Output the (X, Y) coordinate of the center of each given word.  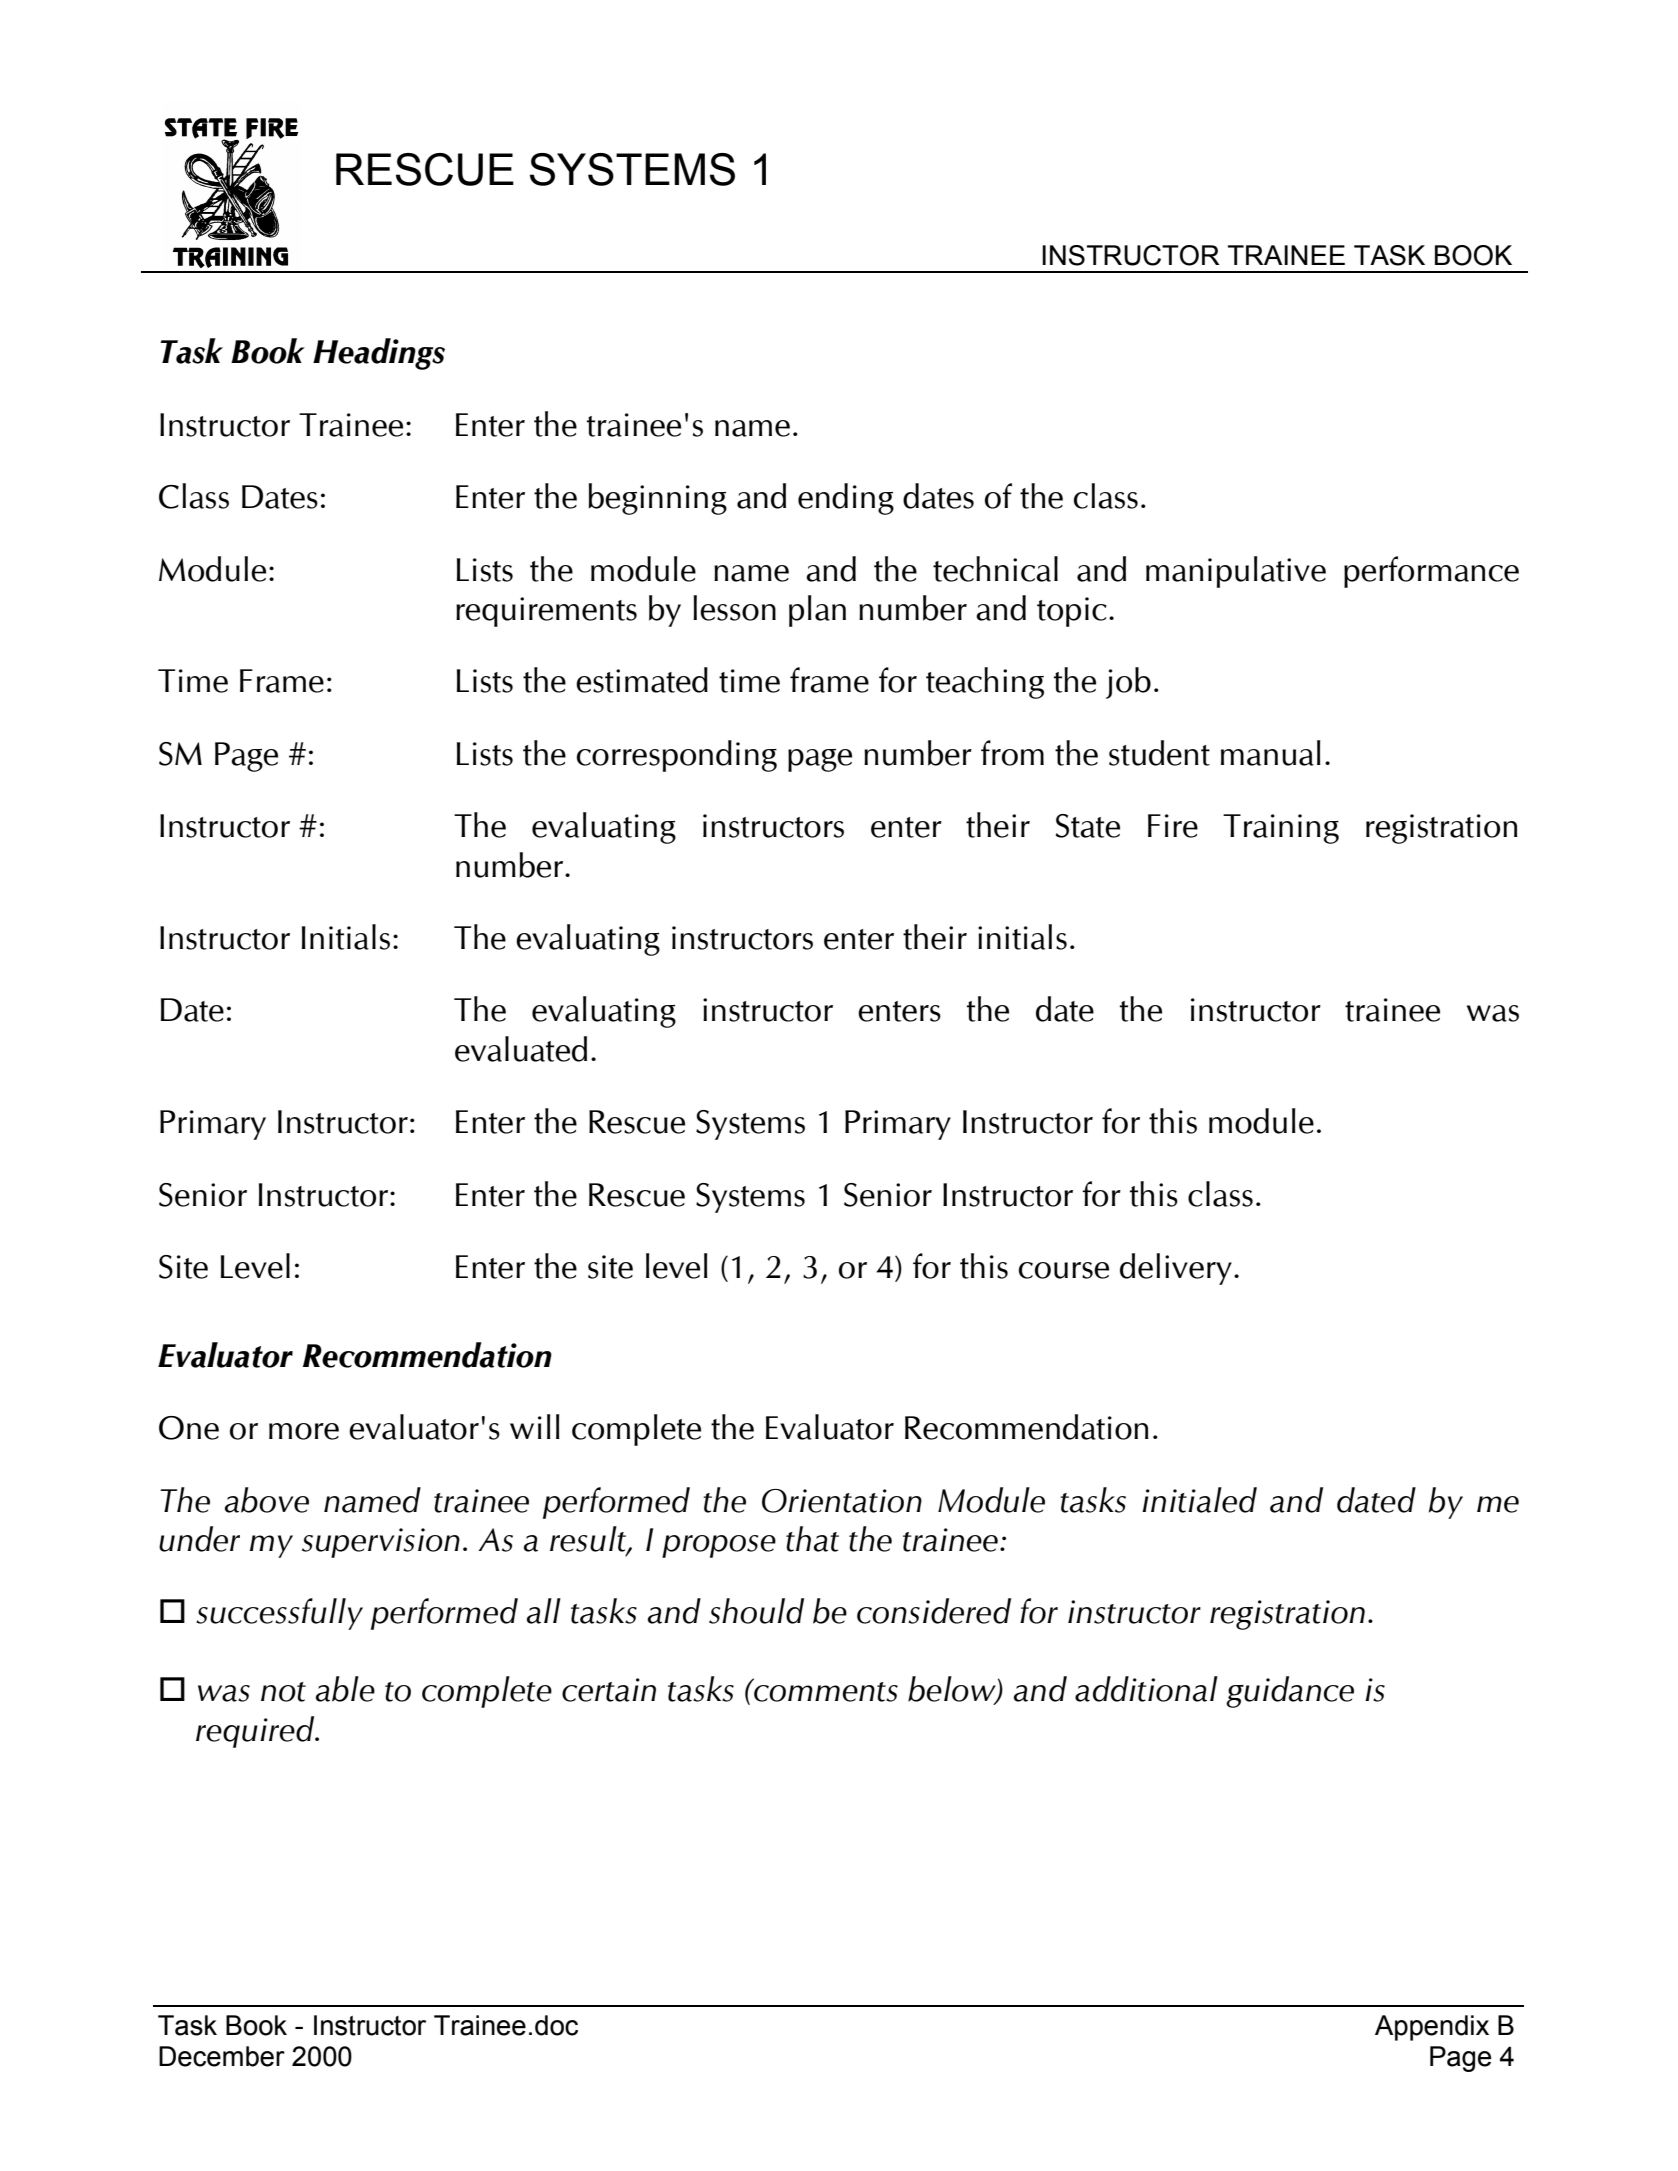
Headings (379, 354)
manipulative (1236, 572)
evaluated (521, 1049)
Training (1281, 829)
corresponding (677, 756)
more (304, 1431)
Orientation (842, 1501)
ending (846, 499)
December (222, 2056)
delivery (1176, 1269)
